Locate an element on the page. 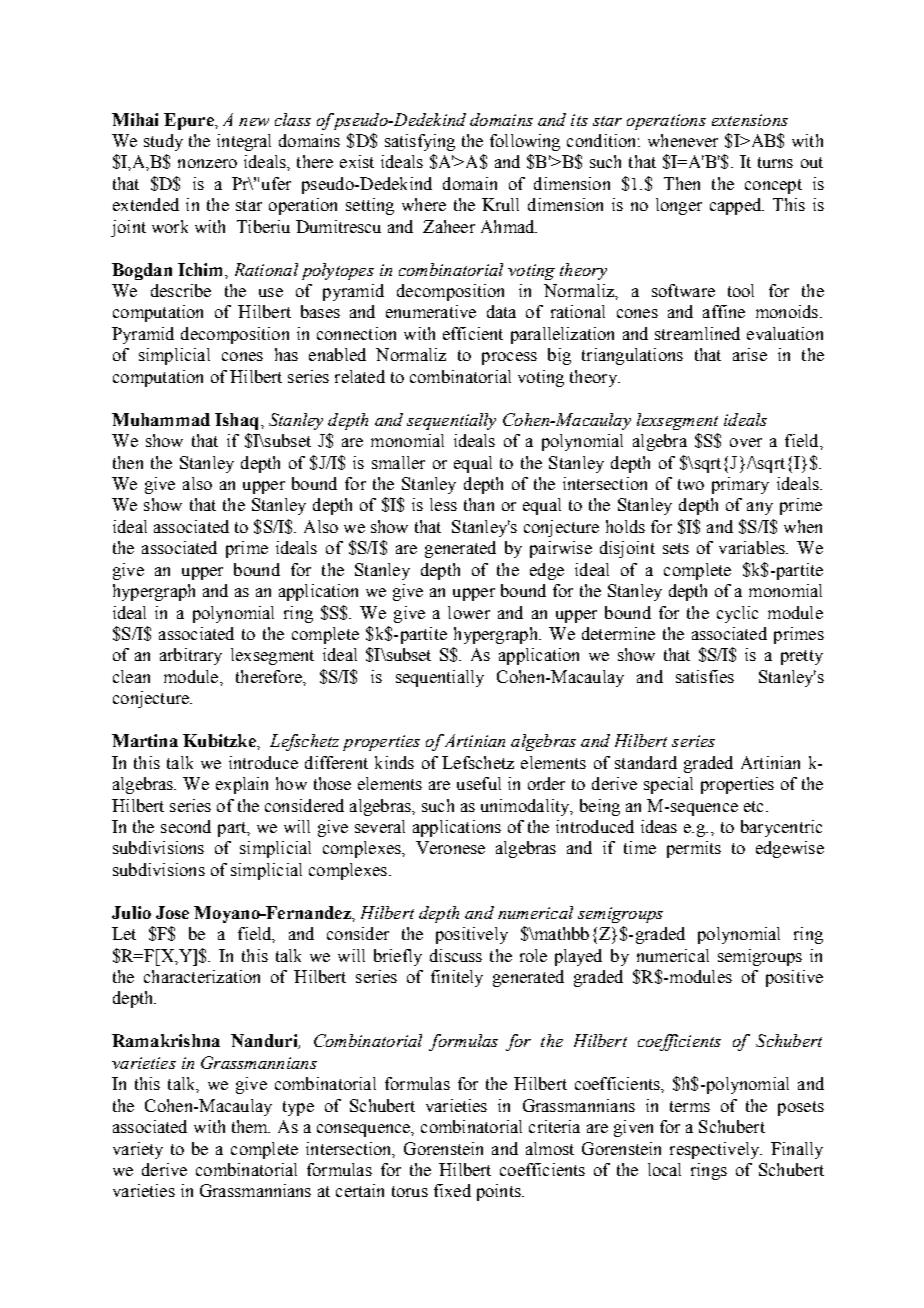 The height and width of the page is (1308, 924). nonzero is located at coordinates (207, 163).
